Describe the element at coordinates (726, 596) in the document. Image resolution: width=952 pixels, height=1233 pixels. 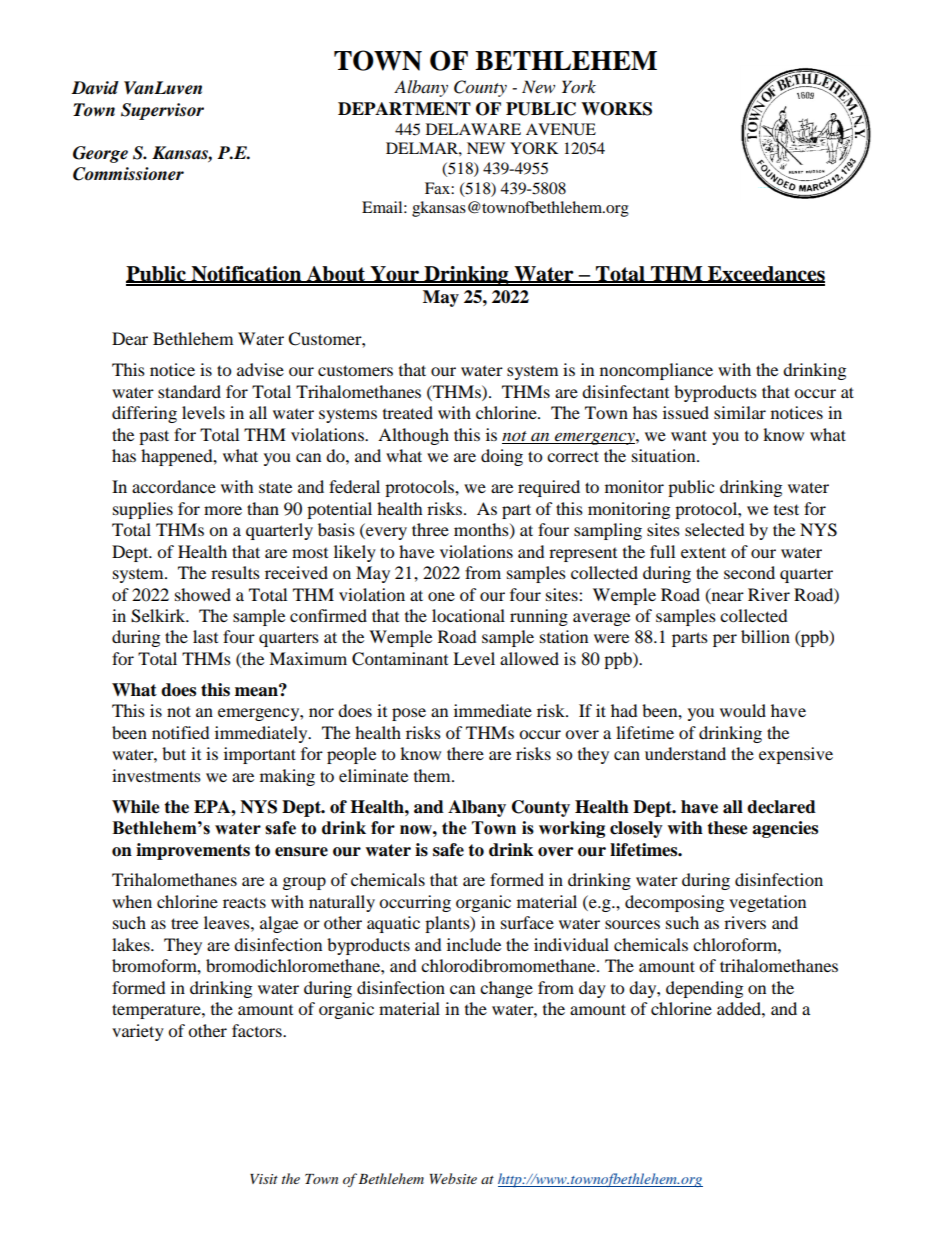
I see `near` at that location.
